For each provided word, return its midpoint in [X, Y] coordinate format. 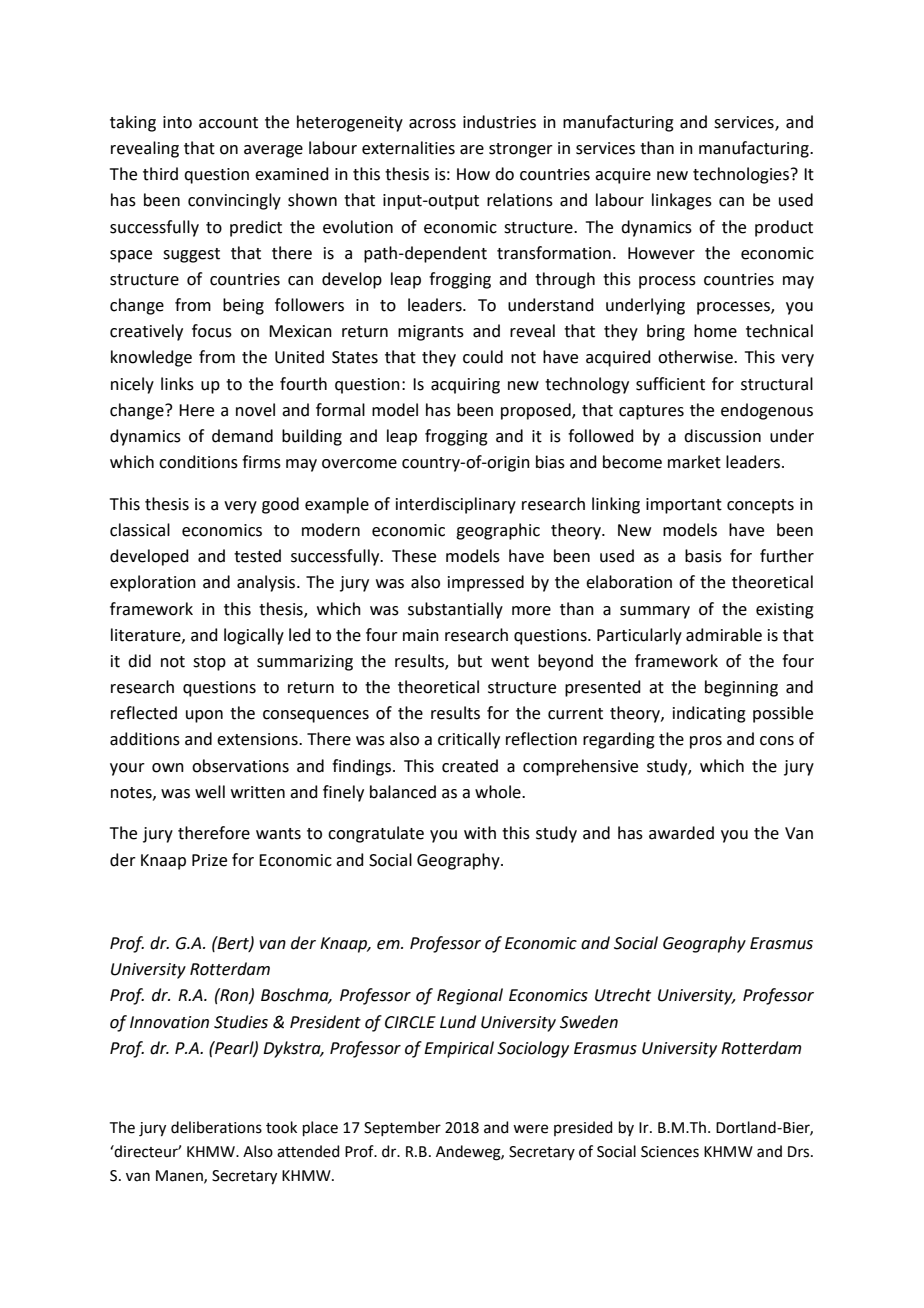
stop [209, 663]
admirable [724, 635]
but [470, 661]
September [402, 1128]
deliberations [216, 1127]
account [228, 123]
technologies [742, 175]
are [472, 150]
